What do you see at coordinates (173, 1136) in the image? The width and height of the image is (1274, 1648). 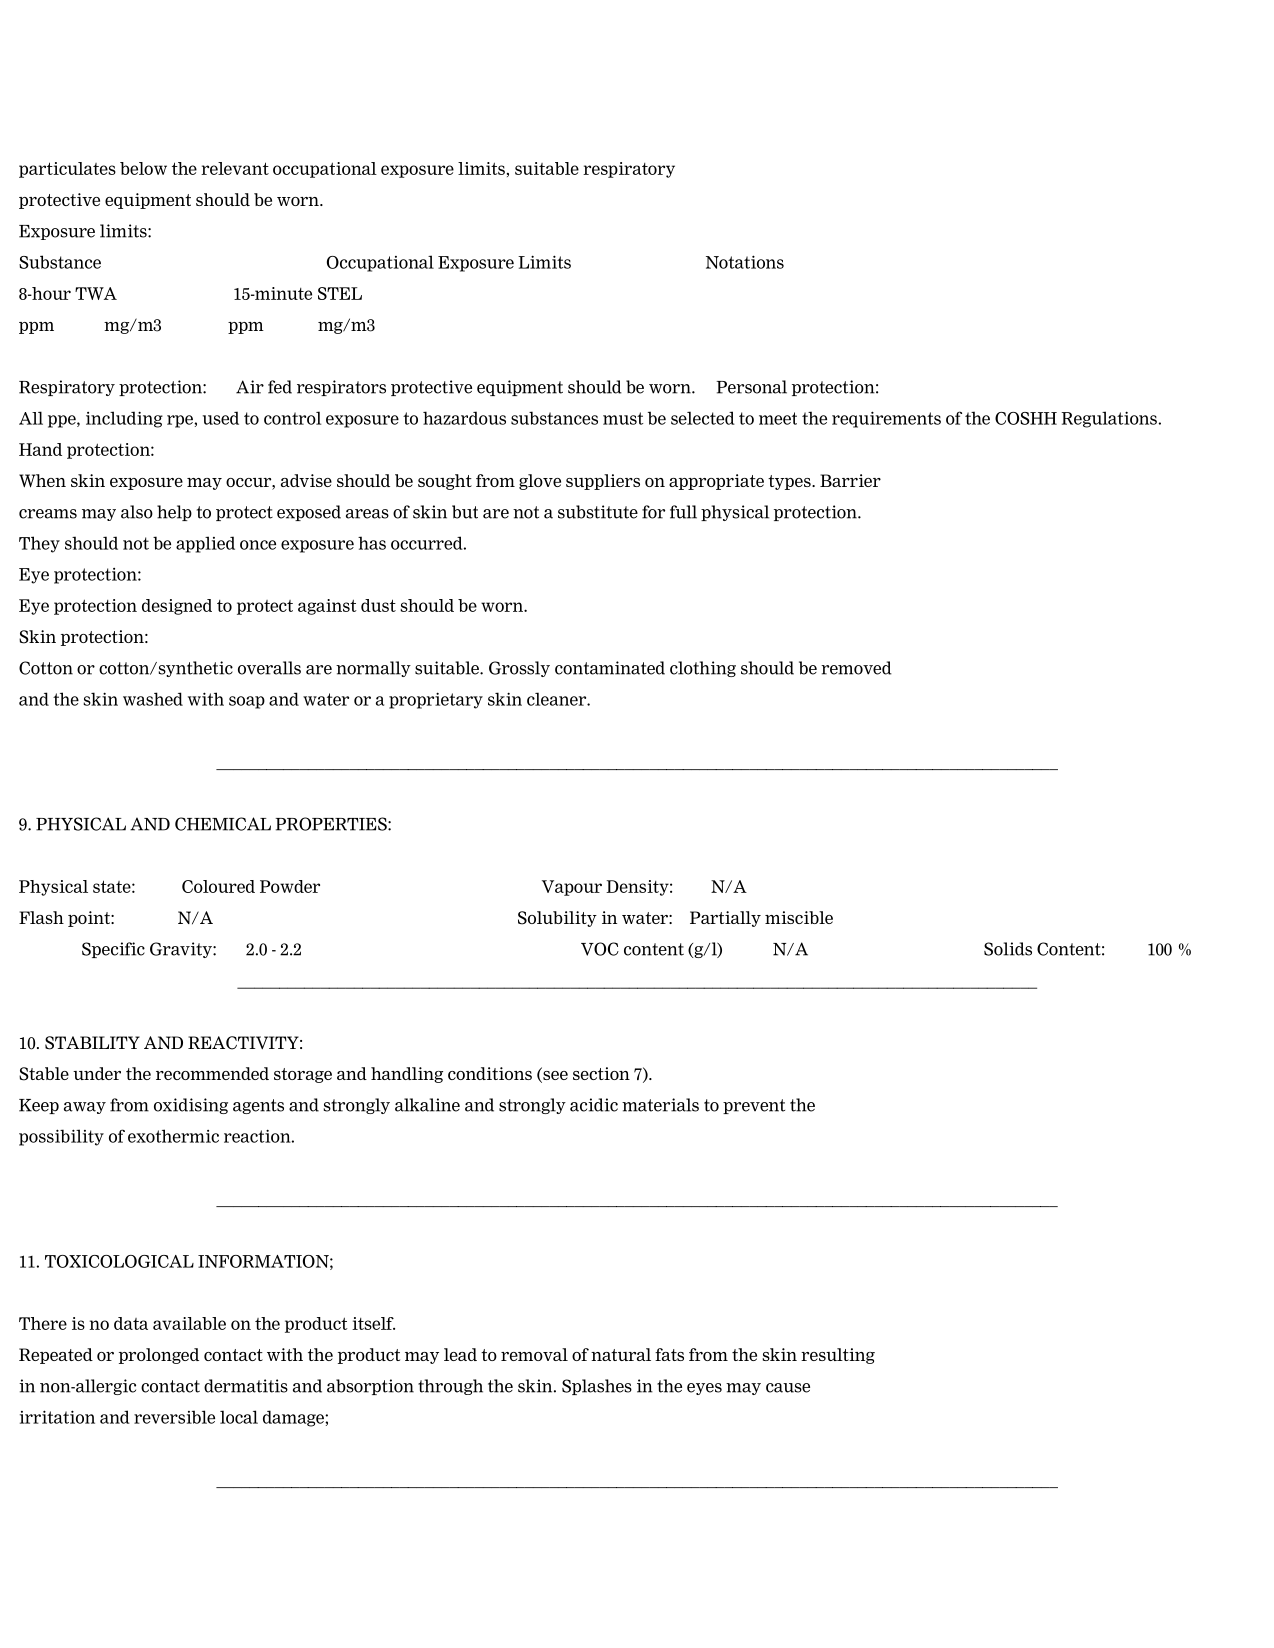 I see `exothermic` at bounding box center [173, 1136].
